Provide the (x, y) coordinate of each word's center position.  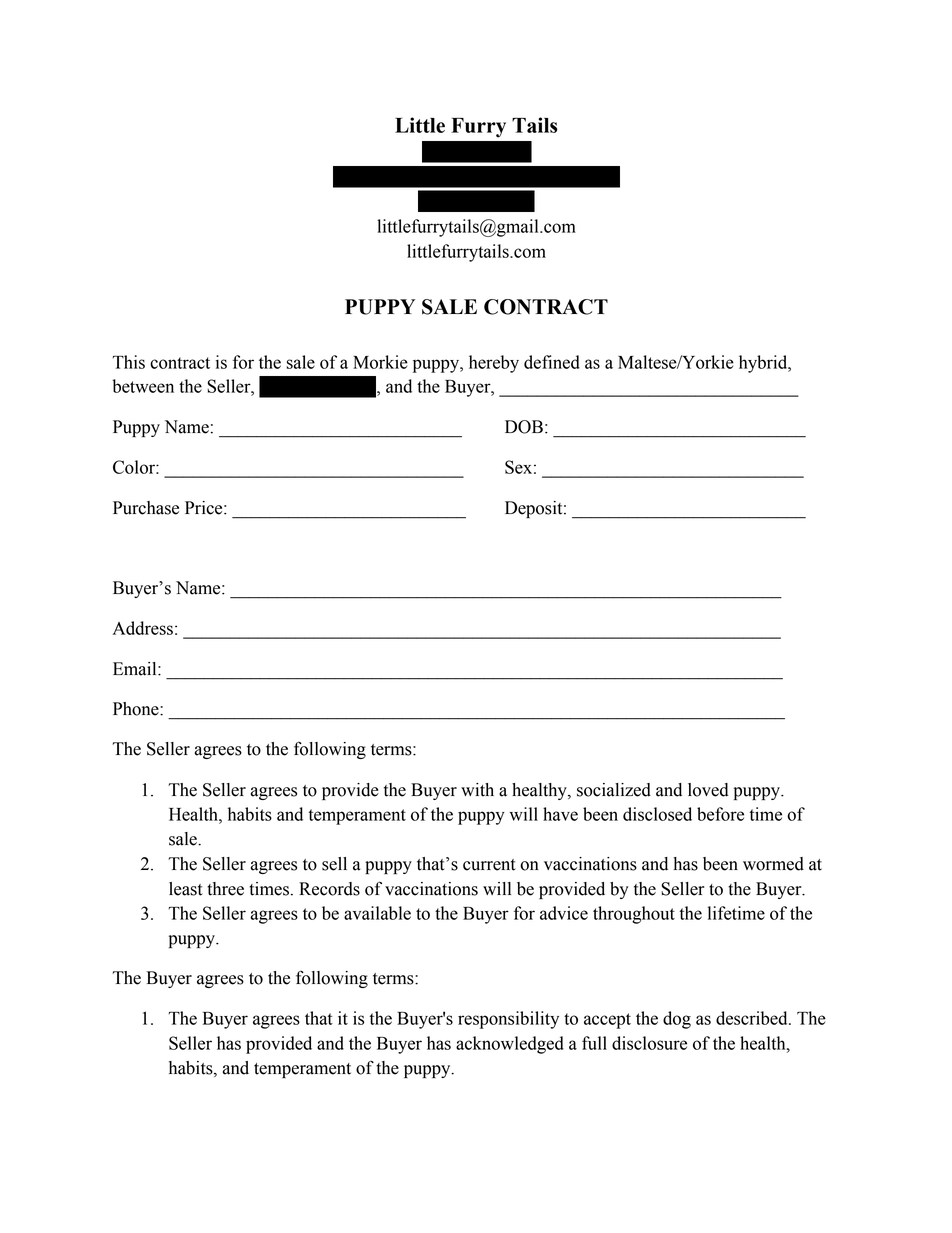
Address (143, 628)
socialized (614, 790)
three (225, 889)
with (477, 790)
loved (708, 790)
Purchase (146, 508)
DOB (524, 427)
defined (552, 362)
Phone (137, 709)
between (143, 386)
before (720, 814)
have (560, 814)
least (186, 889)
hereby (494, 364)
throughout (634, 915)
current (489, 865)
